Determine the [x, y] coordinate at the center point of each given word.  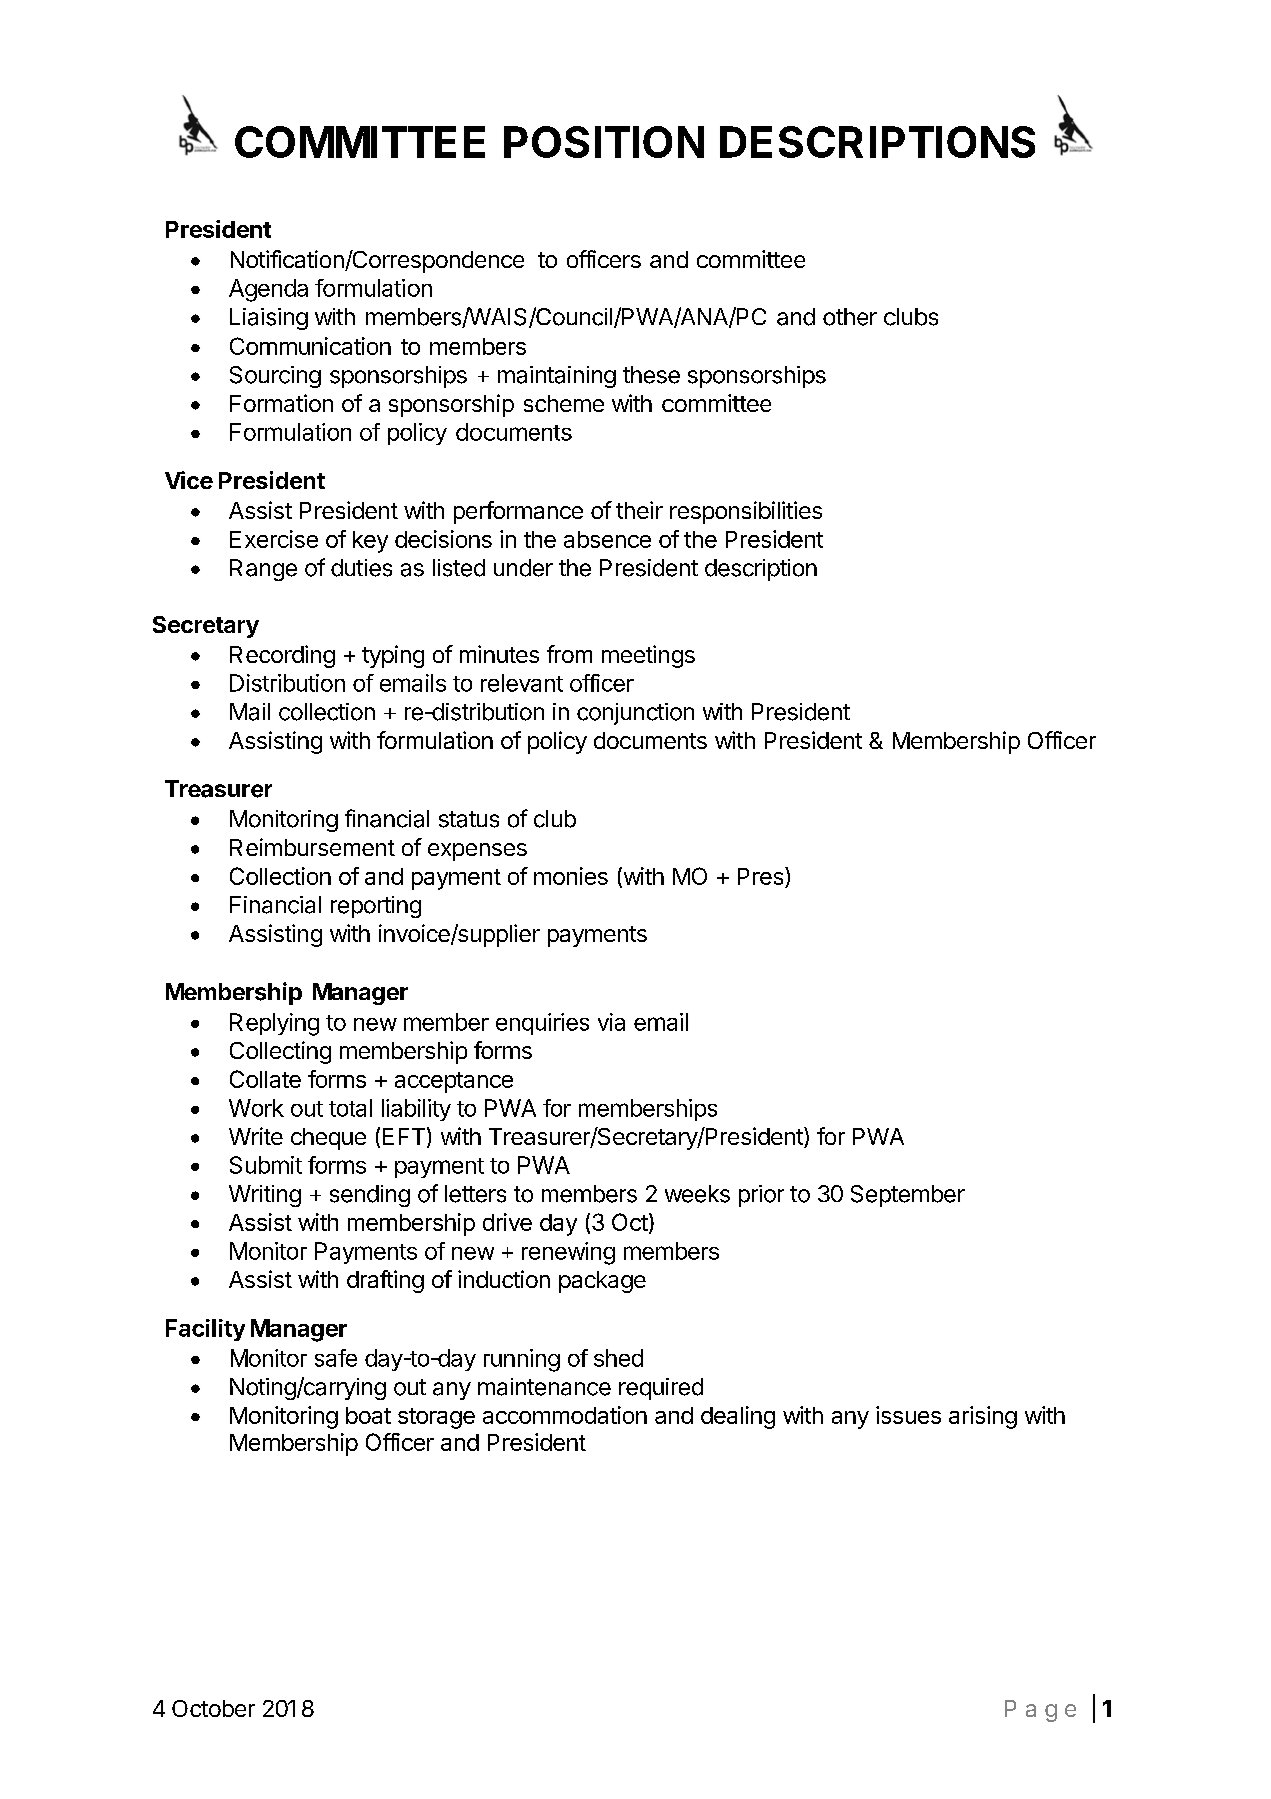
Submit [266, 1165]
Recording [282, 656]
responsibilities [746, 512]
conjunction [635, 714]
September [908, 1196]
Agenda [268, 290]
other [850, 317]
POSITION [604, 142]
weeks [697, 1194]
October [213, 1708]
